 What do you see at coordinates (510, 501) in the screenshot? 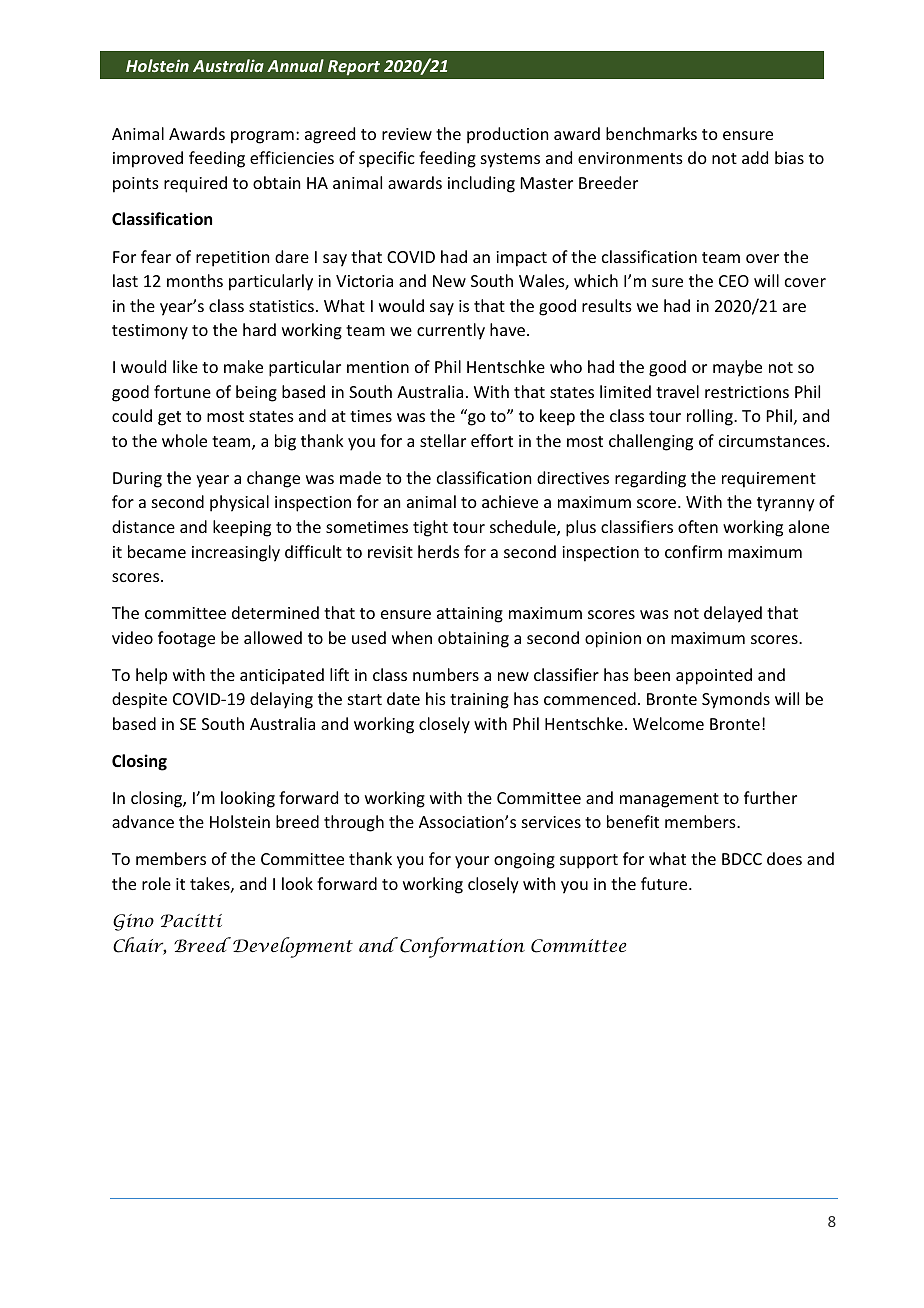
I see `achieve` at bounding box center [510, 501].
